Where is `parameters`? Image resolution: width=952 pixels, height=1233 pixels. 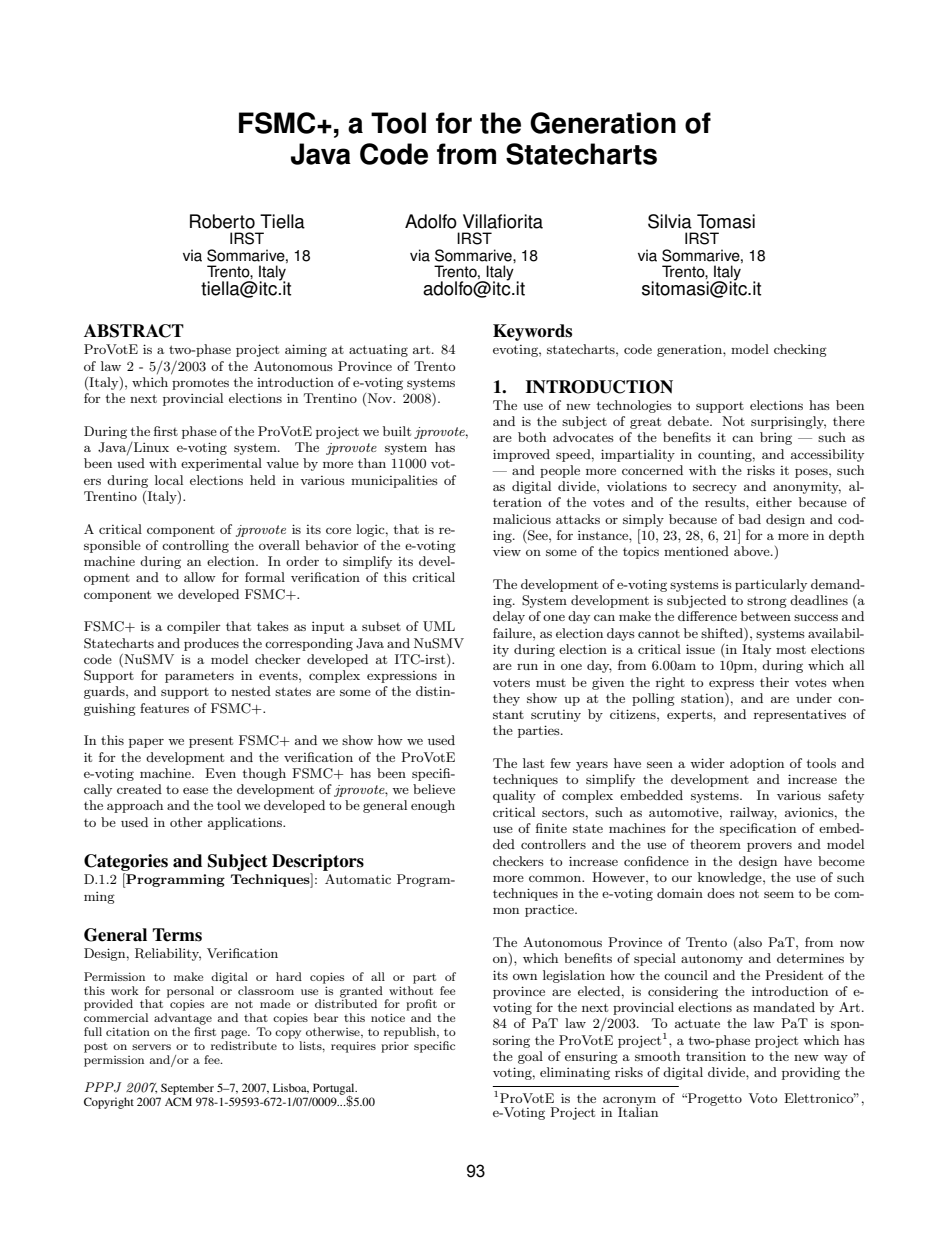 parameters is located at coordinates (199, 677).
